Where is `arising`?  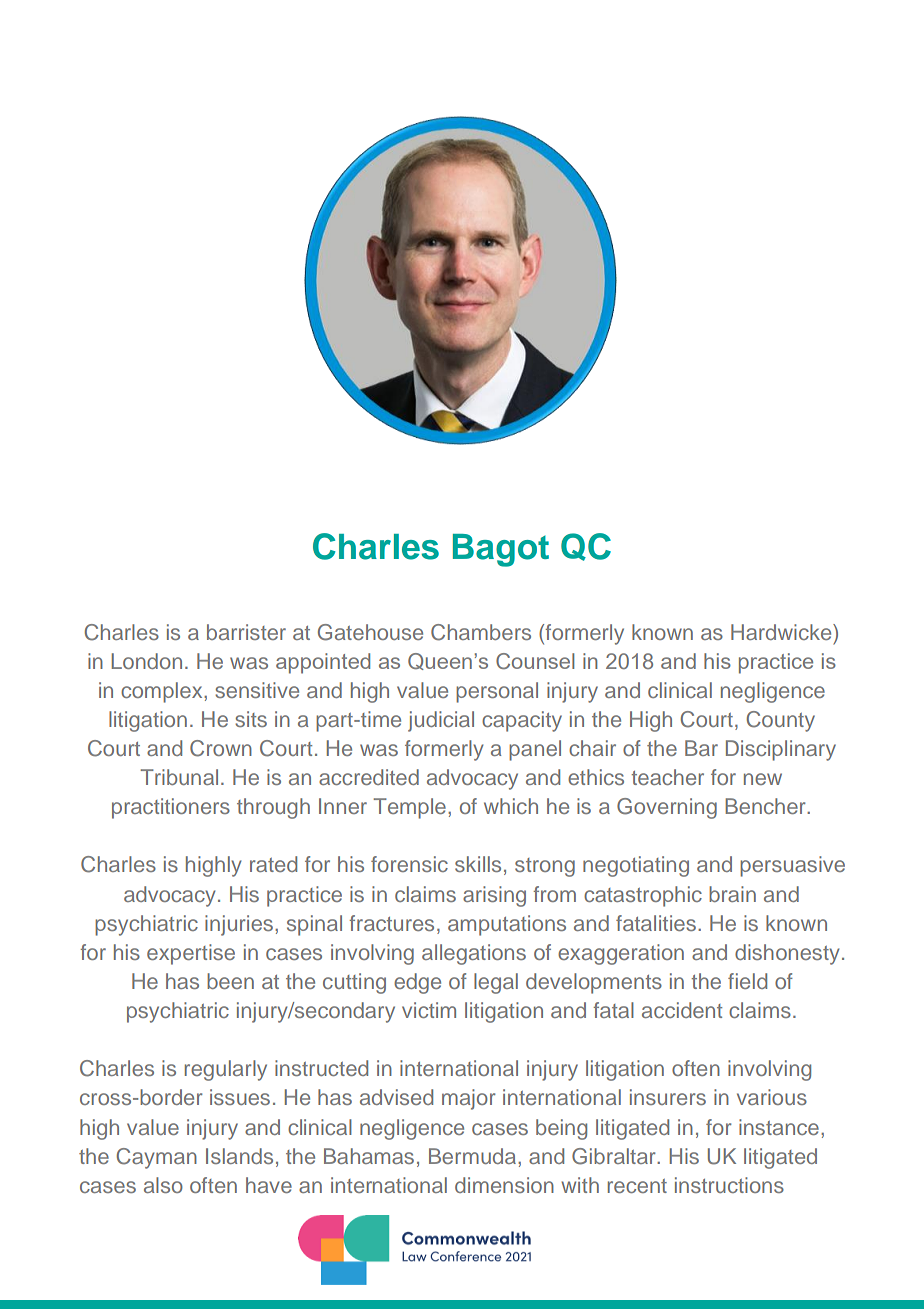
arising is located at coordinates (494, 896).
